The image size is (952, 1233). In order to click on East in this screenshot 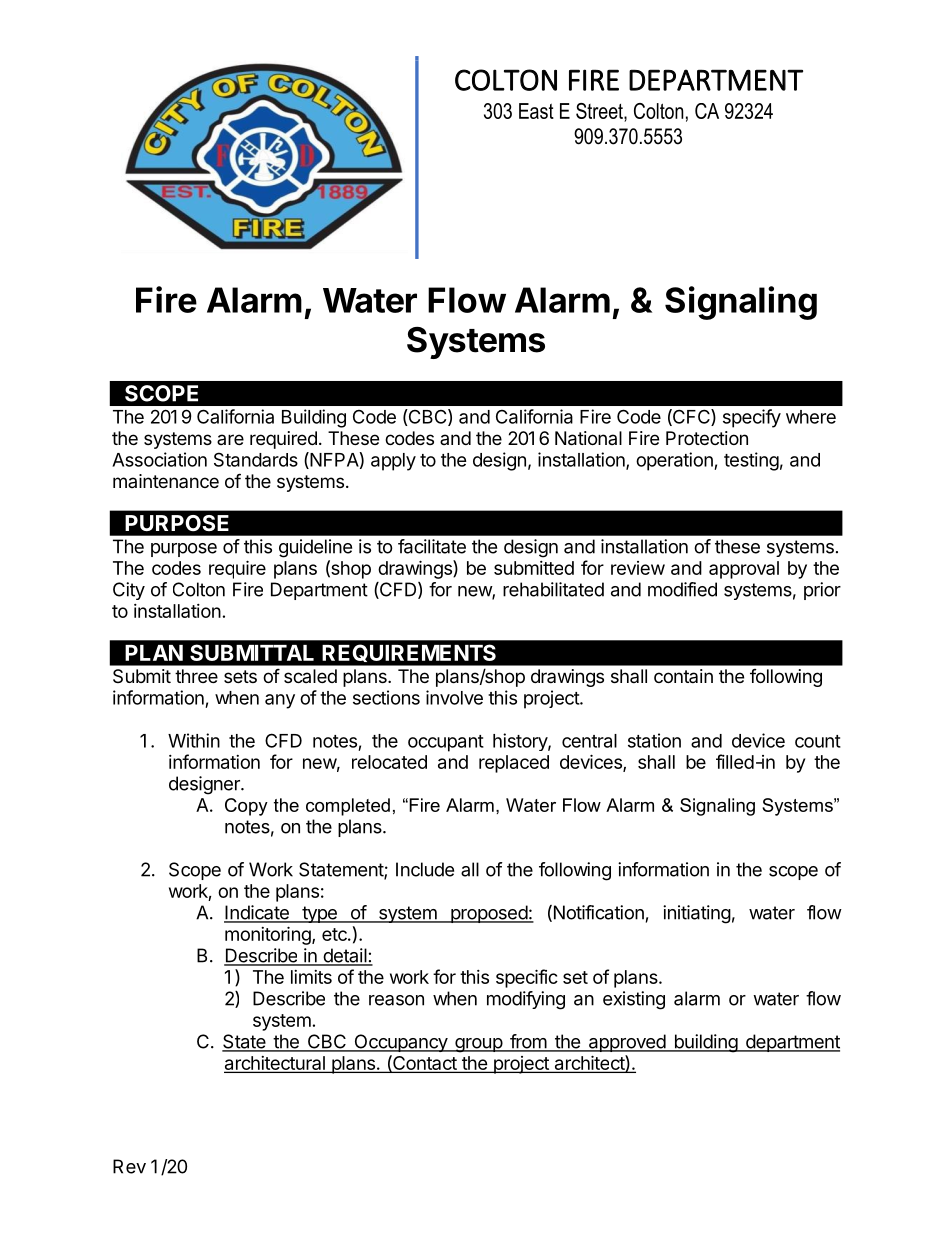, I will do `click(536, 111)`.
